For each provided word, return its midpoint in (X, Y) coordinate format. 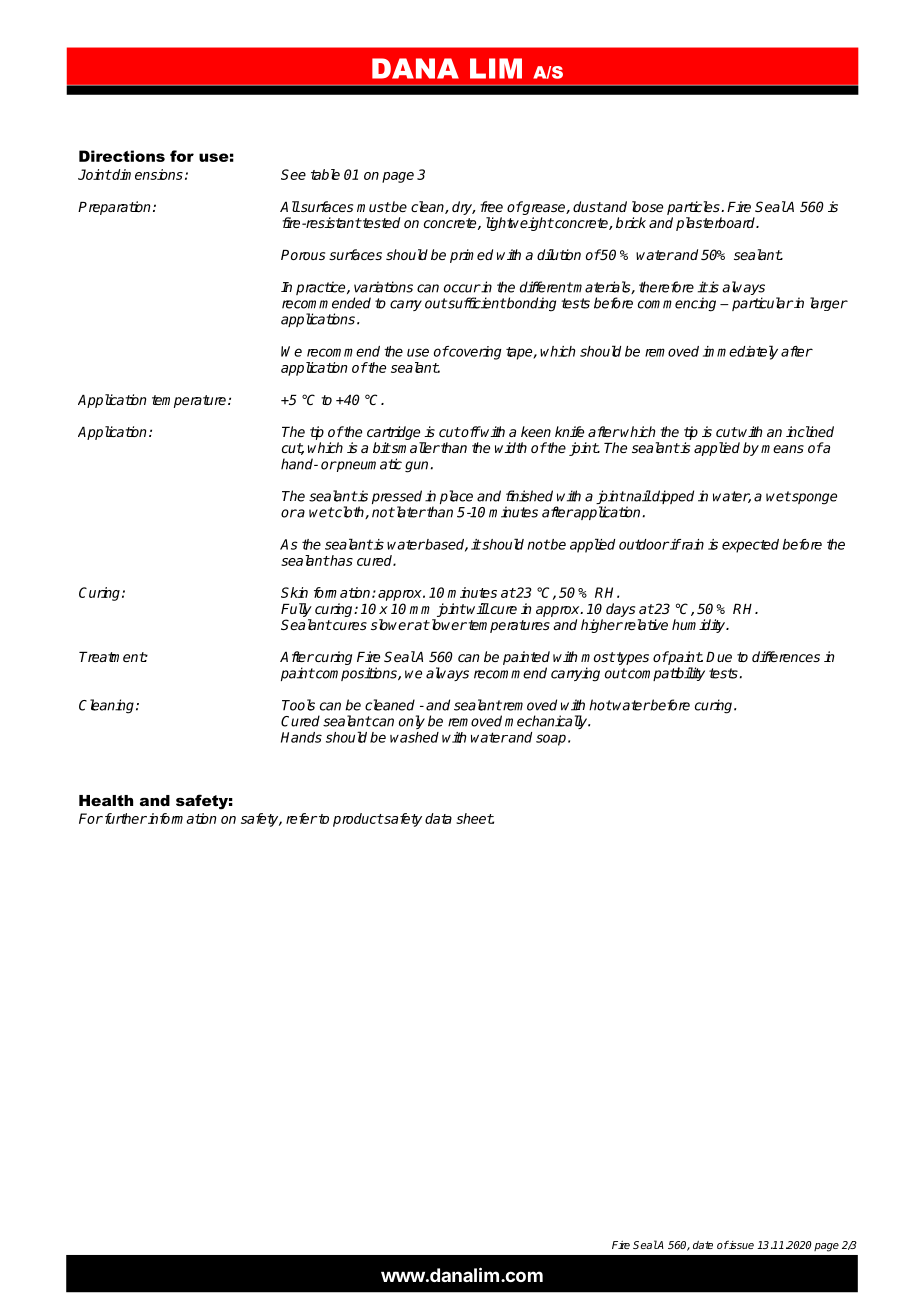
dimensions (146, 174)
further (124, 818)
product (358, 820)
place (456, 497)
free (491, 206)
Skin (294, 592)
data (438, 818)
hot (600, 705)
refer (301, 818)
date (703, 1245)
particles (694, 208)
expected (750, 546)
